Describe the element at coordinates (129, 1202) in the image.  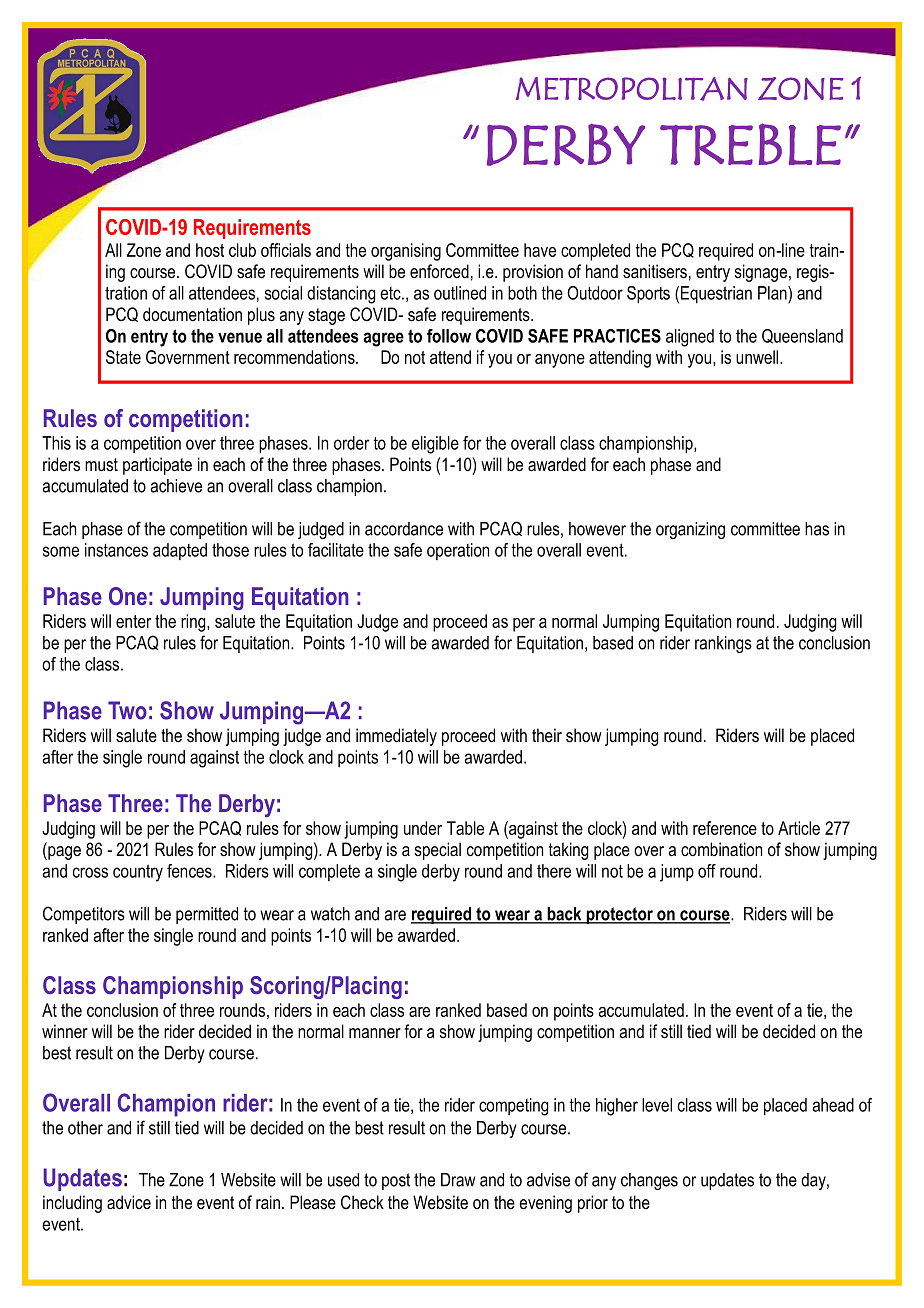
I see `advice` at that location.
